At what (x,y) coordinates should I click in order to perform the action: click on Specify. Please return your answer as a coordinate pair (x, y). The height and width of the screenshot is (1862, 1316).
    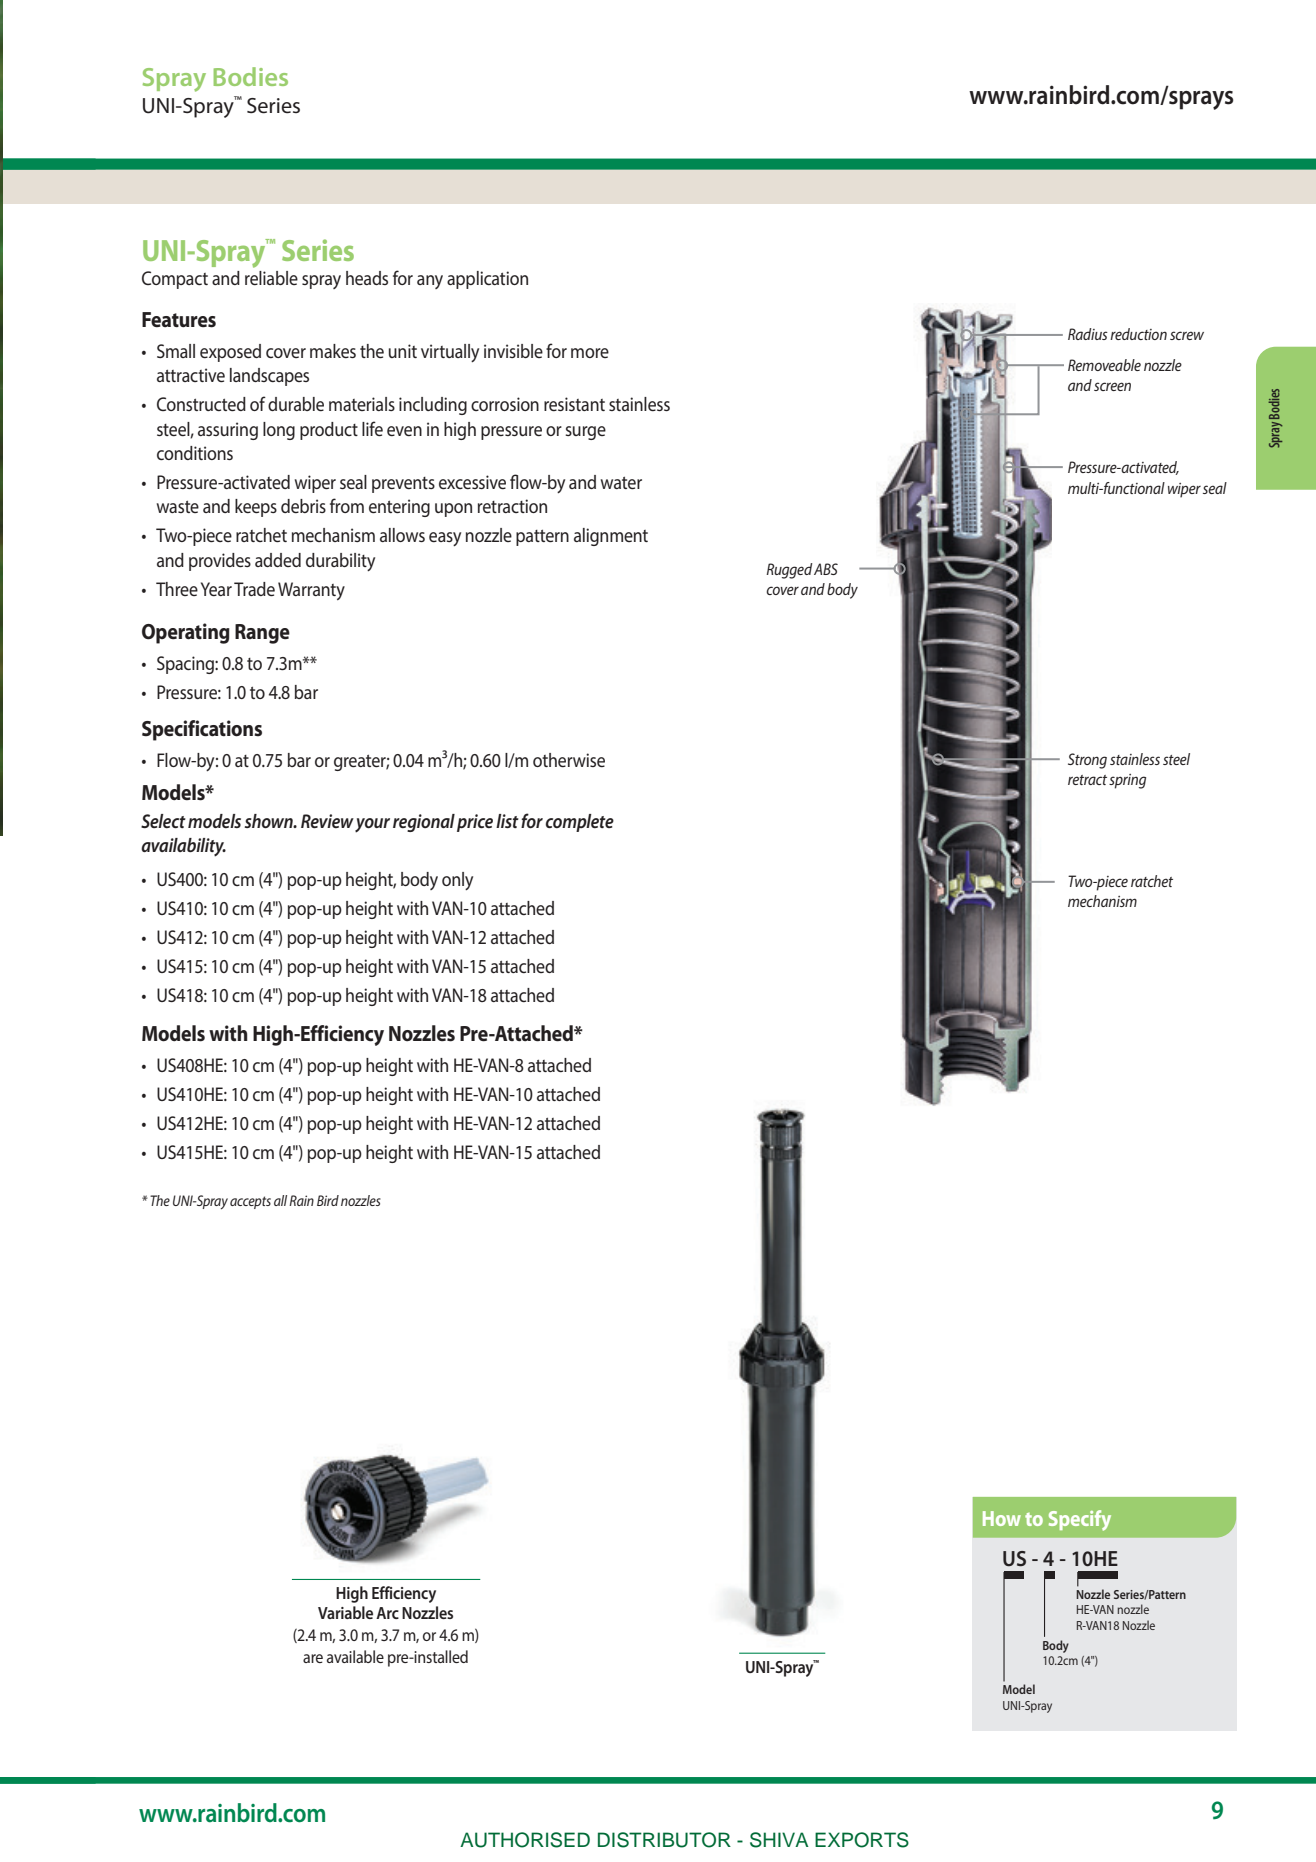
    Looking at the image, I should click on (1080, 1520).
